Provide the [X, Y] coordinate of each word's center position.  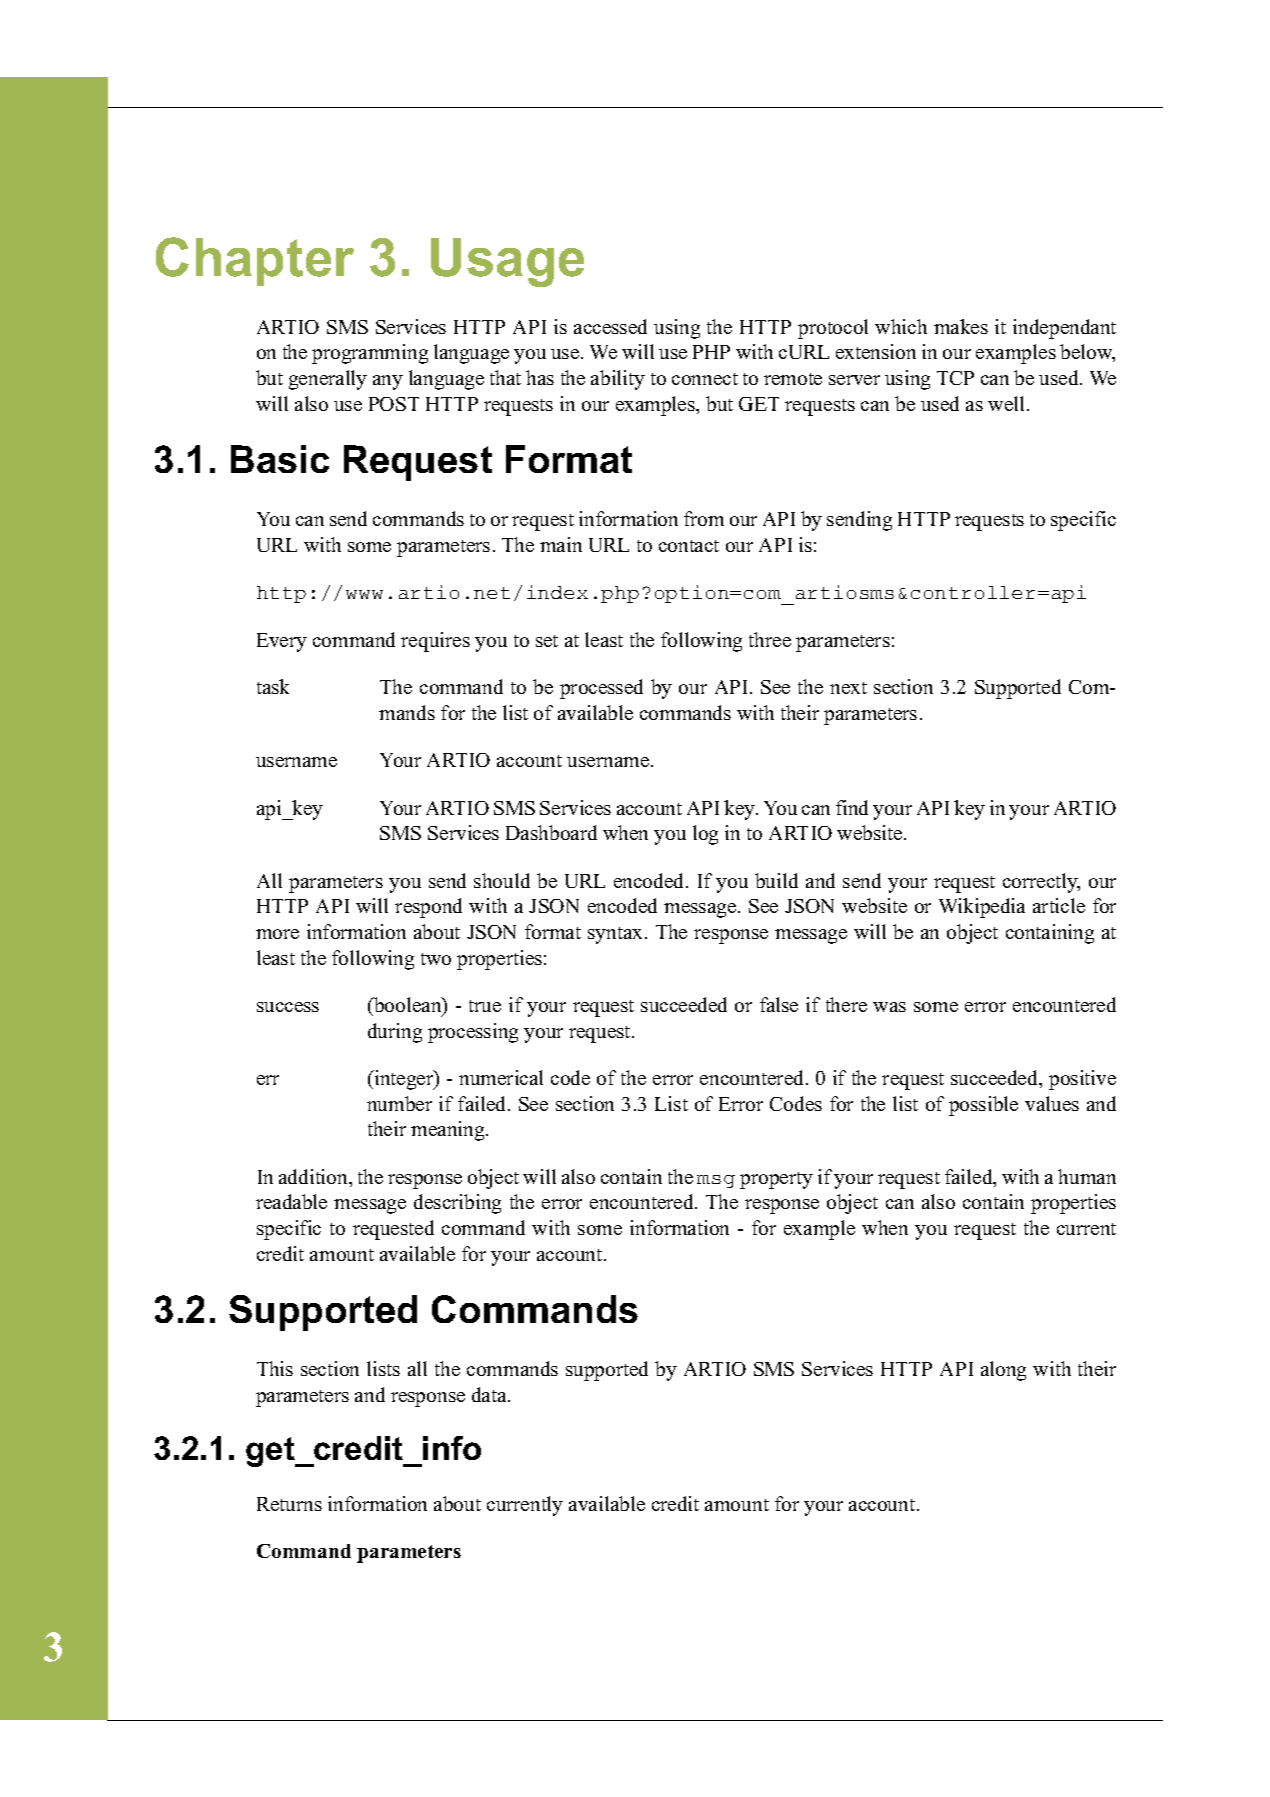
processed [601, 689]
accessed [610, 326]
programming [370, 354]
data [490, 1394]
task [273, 686]
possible [983, 1106]
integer [404, 1080]
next [848, 688]
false [779, 1004]
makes [961, 326]
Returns [289, 1504]
